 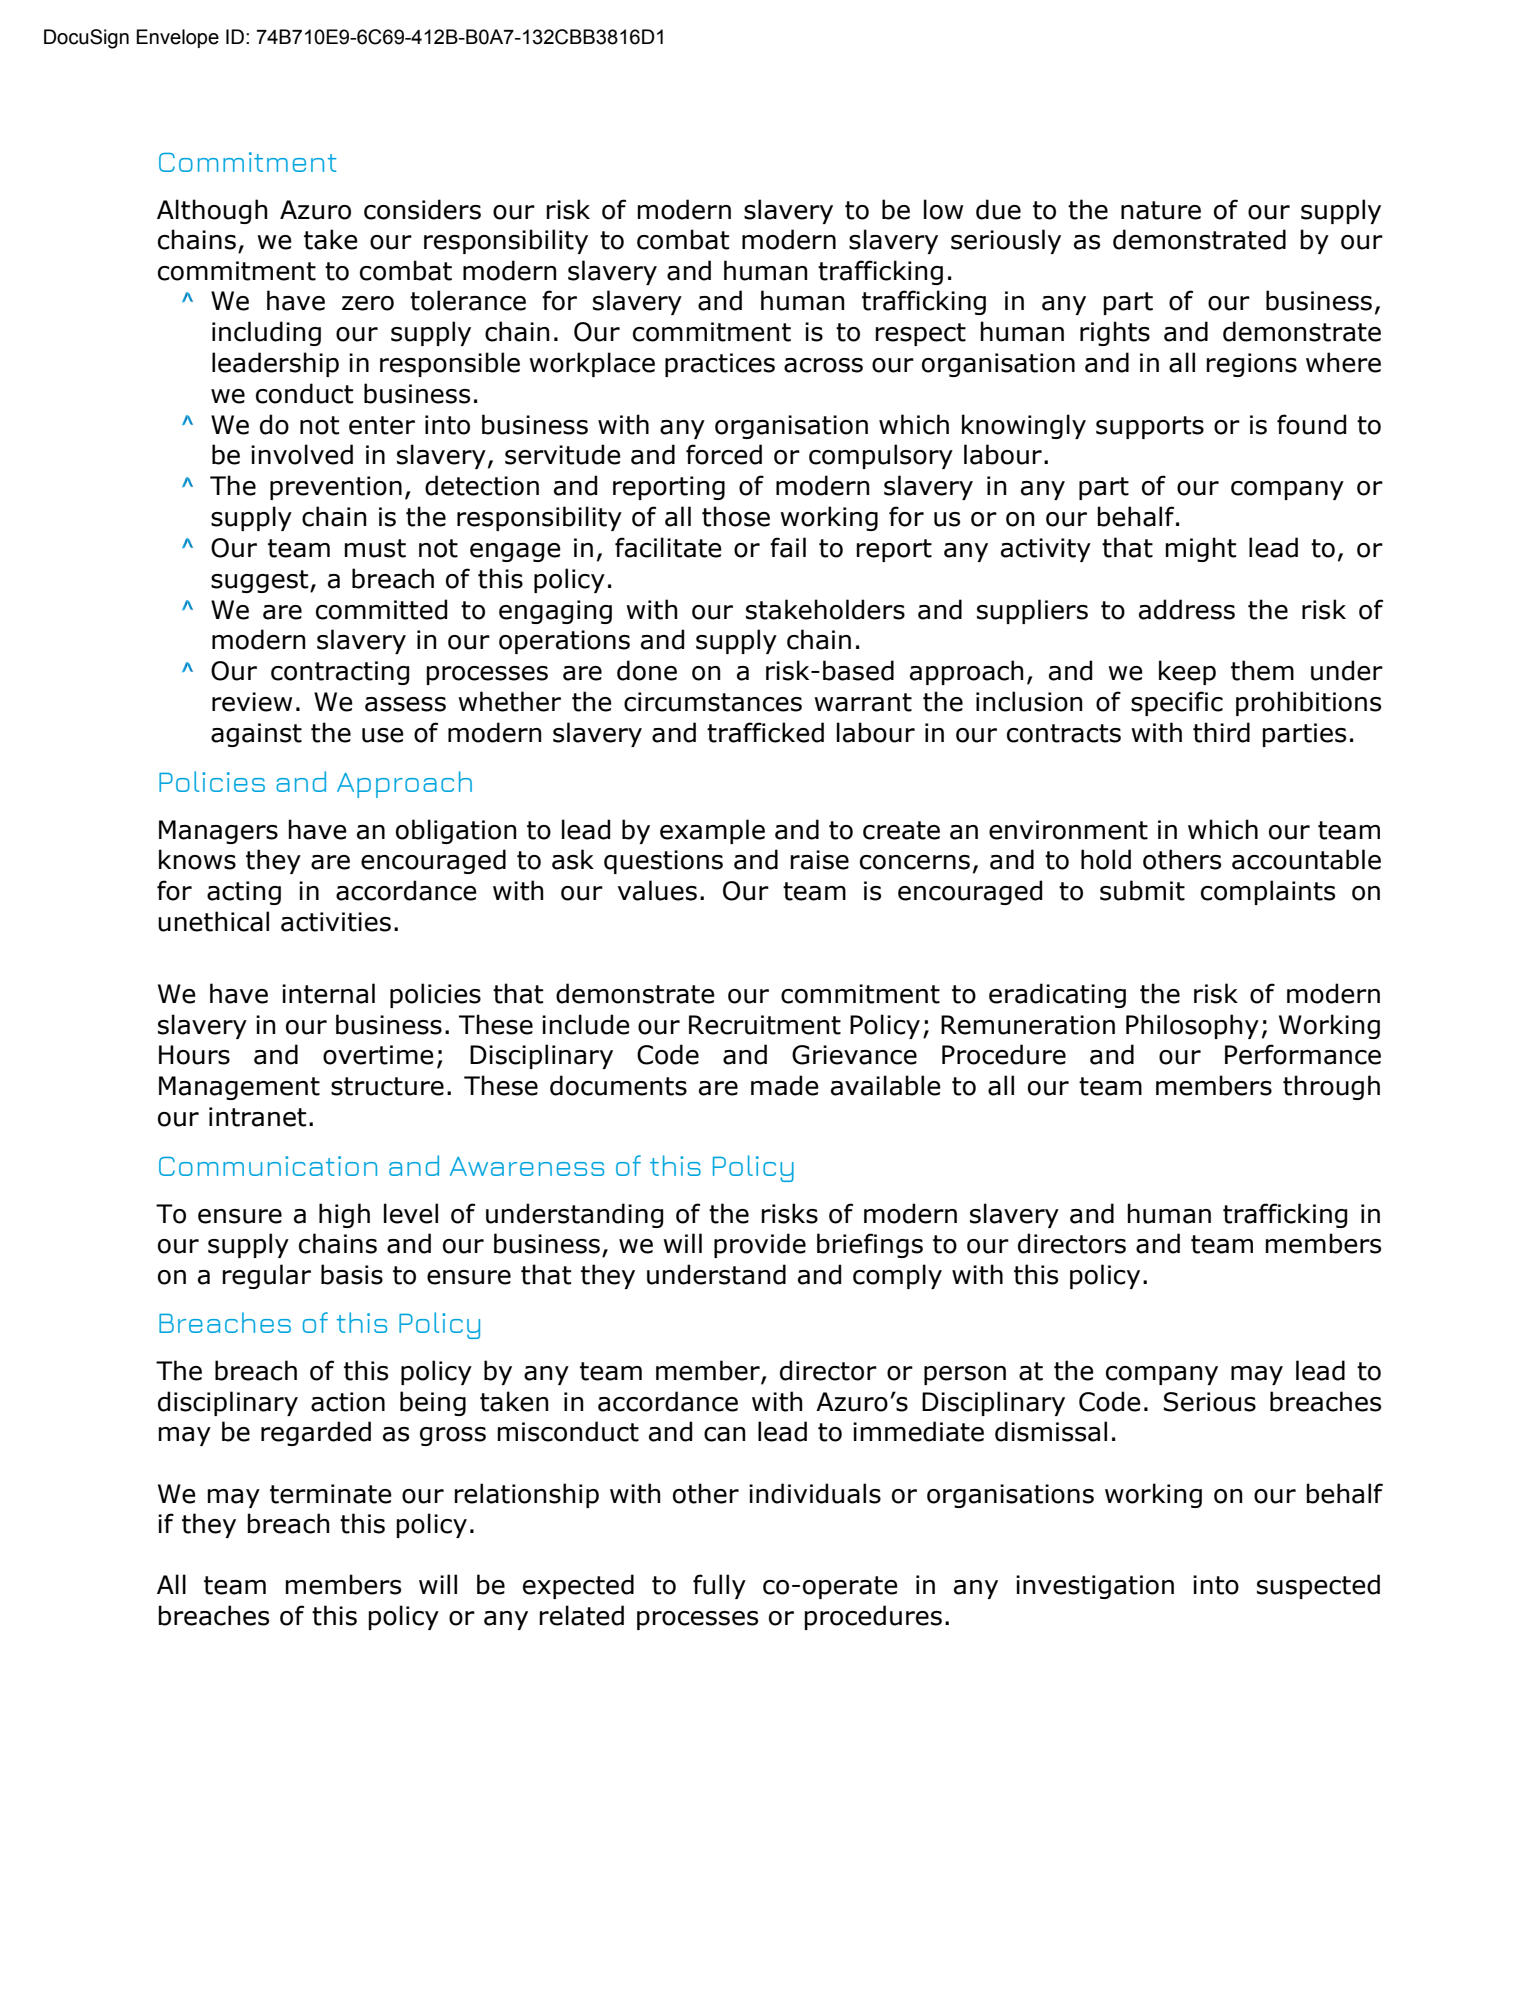 I want to click on nature, so click(x=1161, y=210).
